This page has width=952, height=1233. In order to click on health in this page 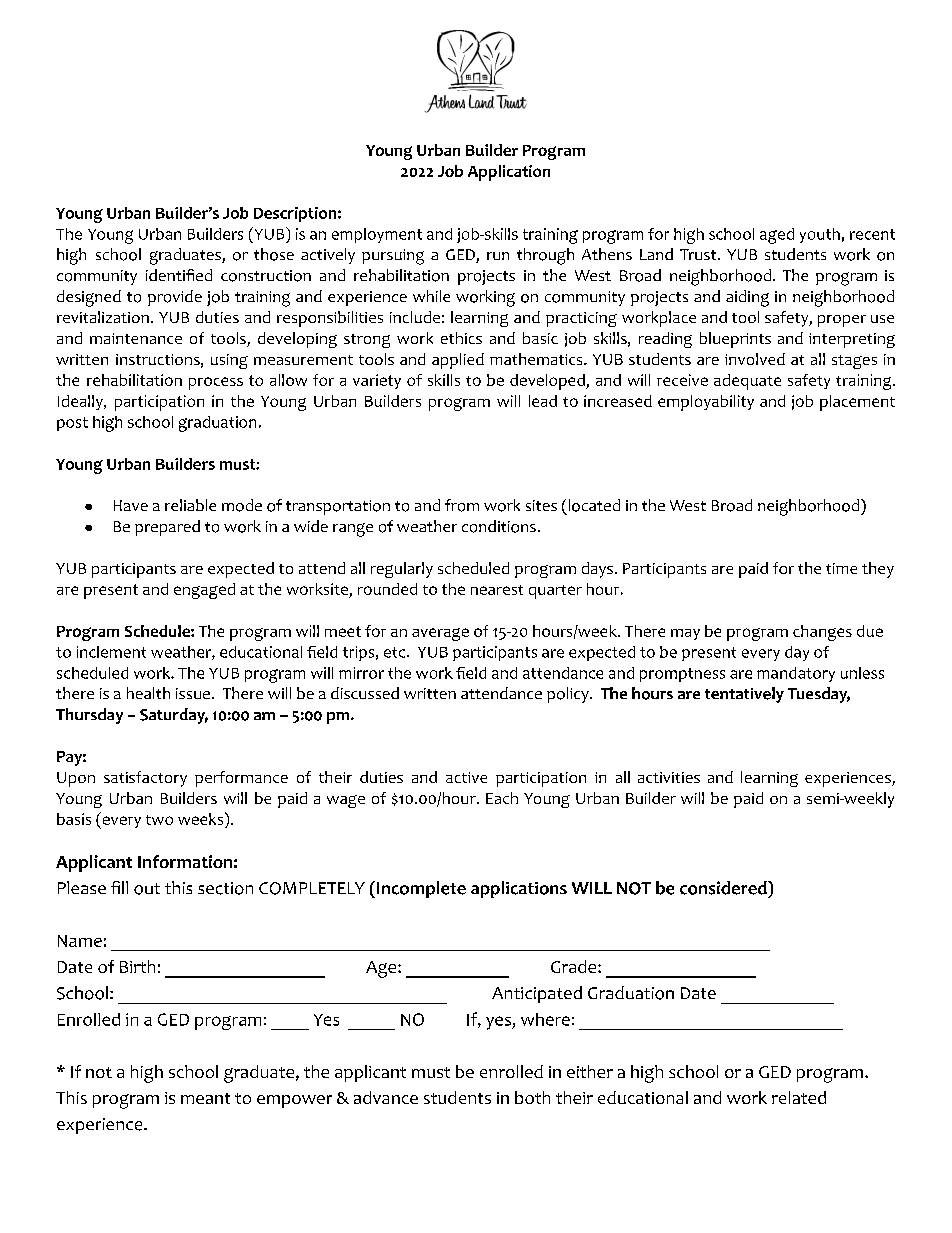, I will do `click(148, 693)`.
